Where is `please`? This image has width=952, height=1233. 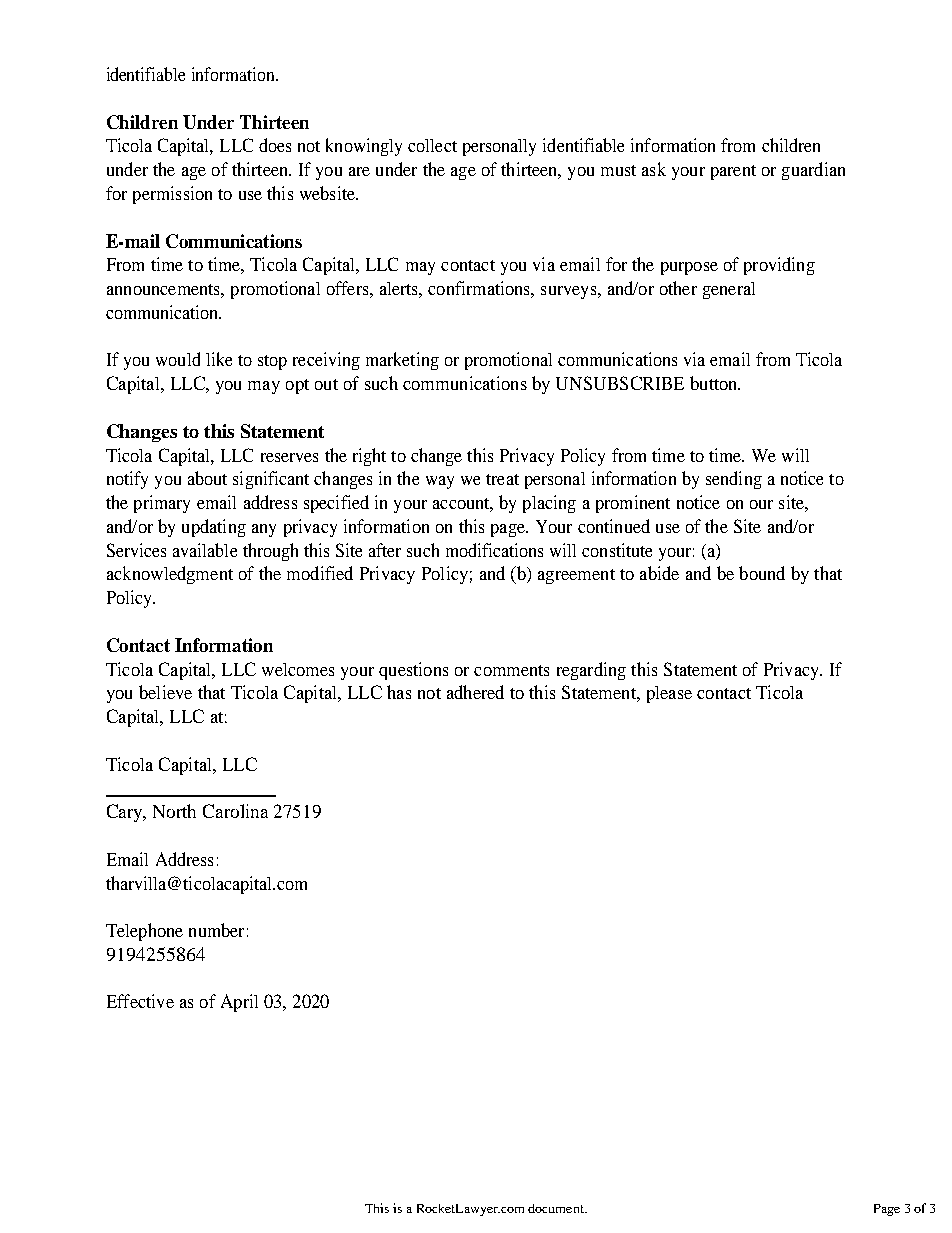 please is located at coordinates (669, 694).
